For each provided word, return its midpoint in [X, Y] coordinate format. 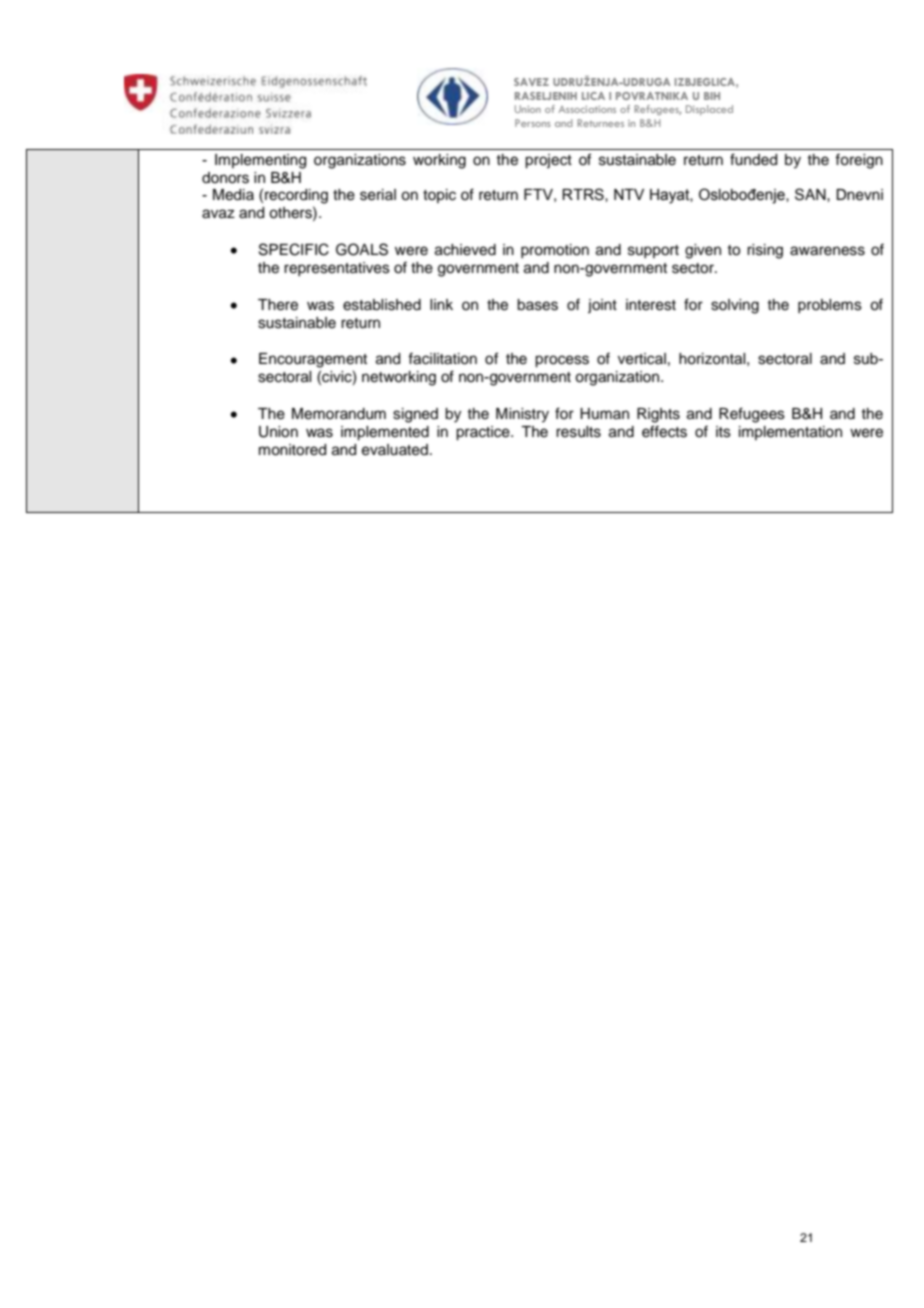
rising [765, 251]
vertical [642, 359]
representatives [337, 269]
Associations [587, 109]
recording [296, 196]
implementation [790, 433]
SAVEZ [531, 82]
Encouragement [313, 360]
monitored [292, 450]
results [578, 432]
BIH [712, 96]
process [562, 361]
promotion [555, 251]
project [548, 161]
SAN [811, 194]
